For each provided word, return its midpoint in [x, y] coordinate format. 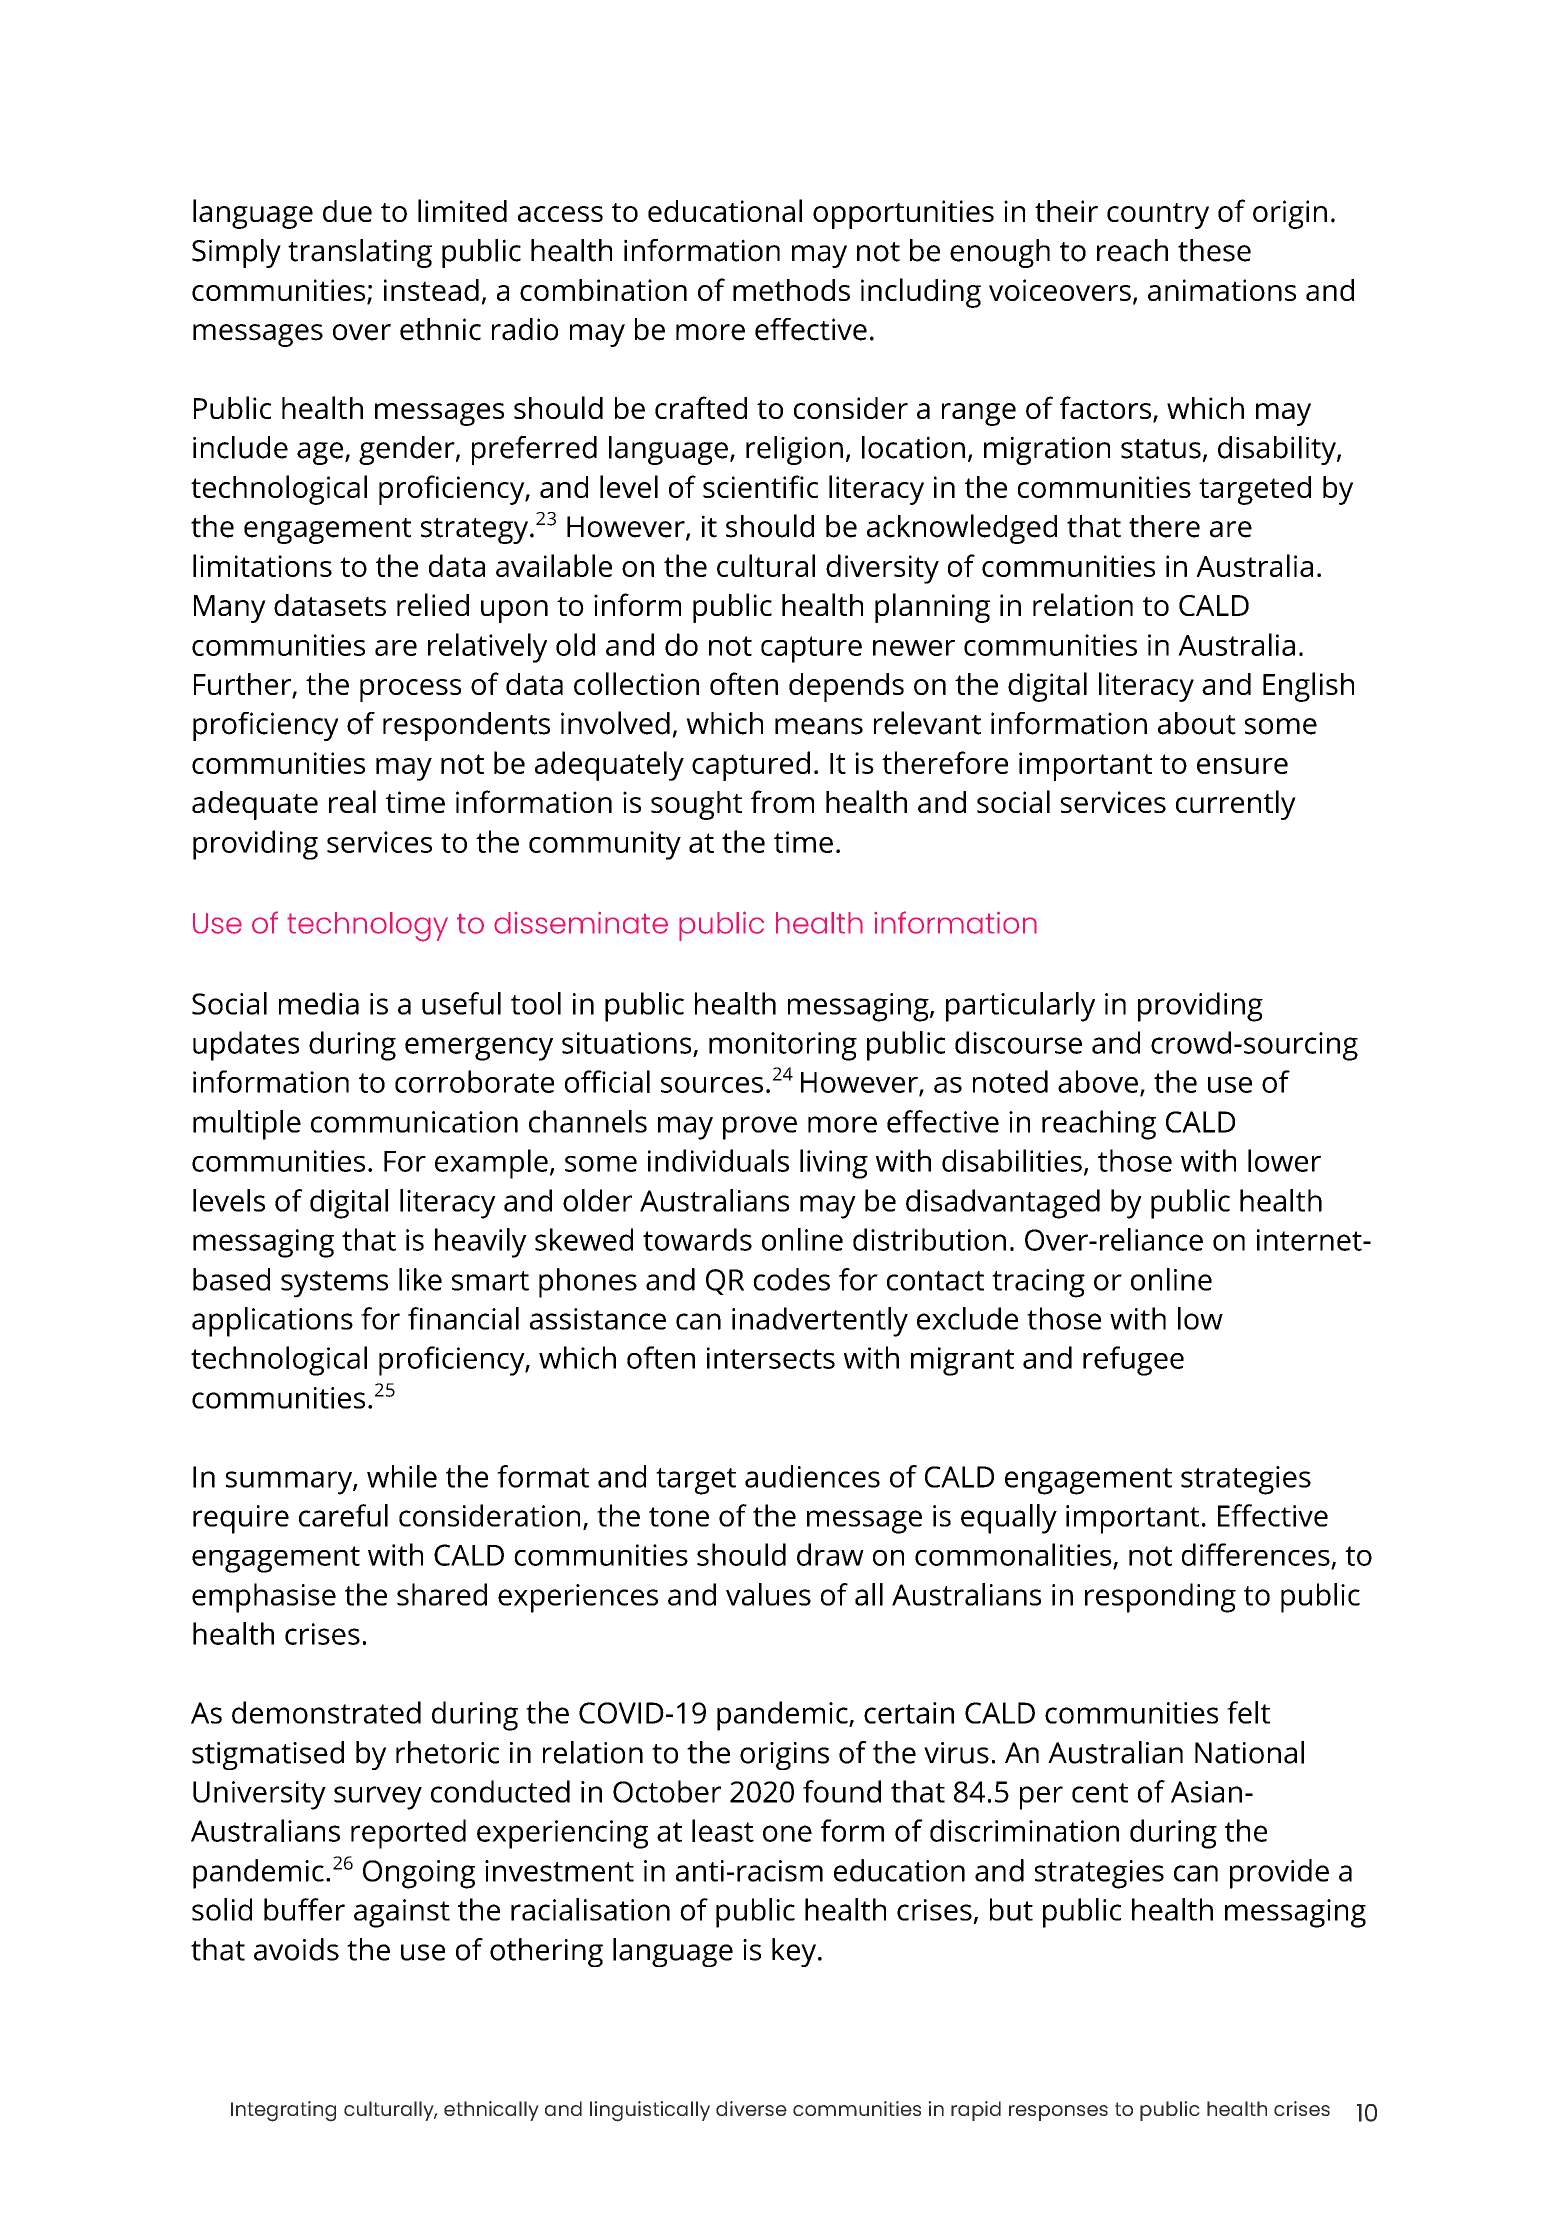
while [402, 1476]
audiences [812, 1476]
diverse [751, 2108]
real [352, 801]
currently [1236, 805]
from [782, 801]
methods [791, 290]
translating [360, 253]
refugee [1133, 1361]
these [1214, 250]
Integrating [283, 2111]
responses [1058, 2113]
